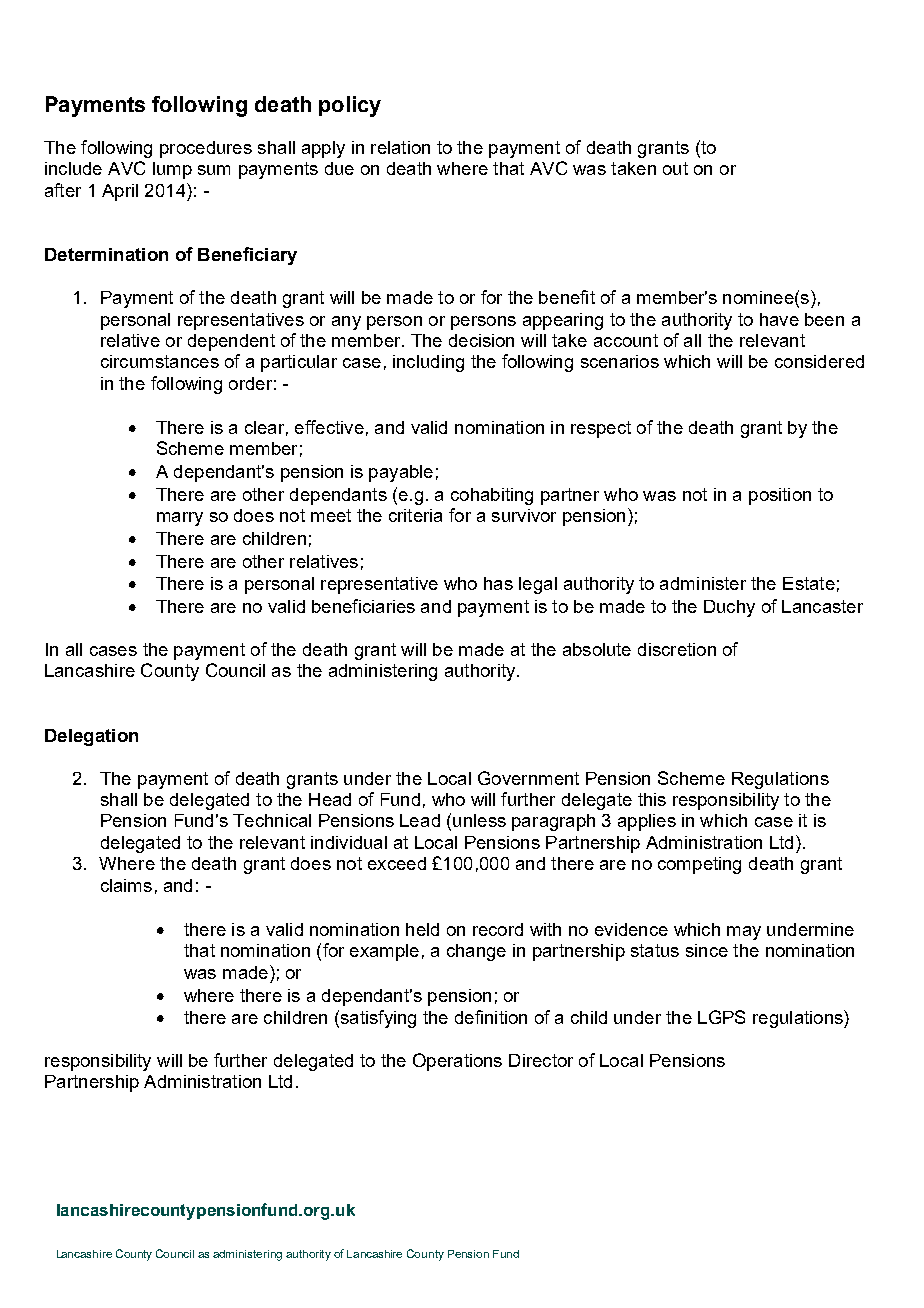 The width and height of the document is (924, 1308). I want to click on marry, so click(180, 519).
